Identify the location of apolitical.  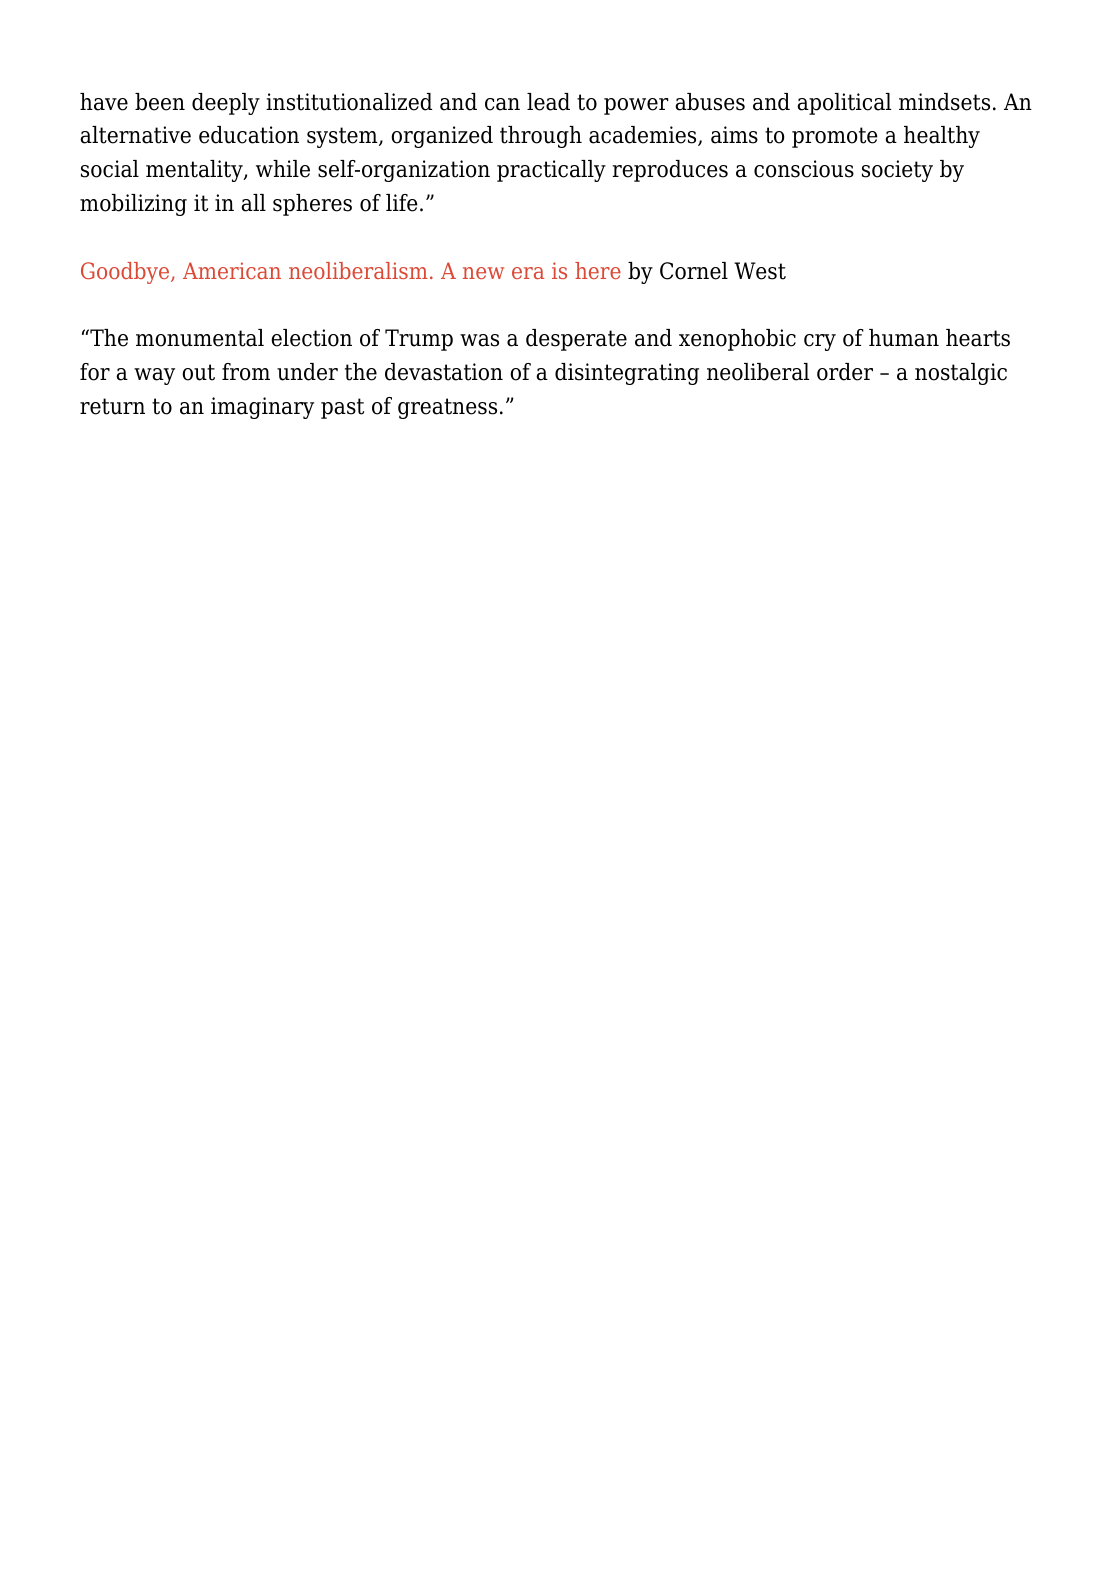
(844, 104).
